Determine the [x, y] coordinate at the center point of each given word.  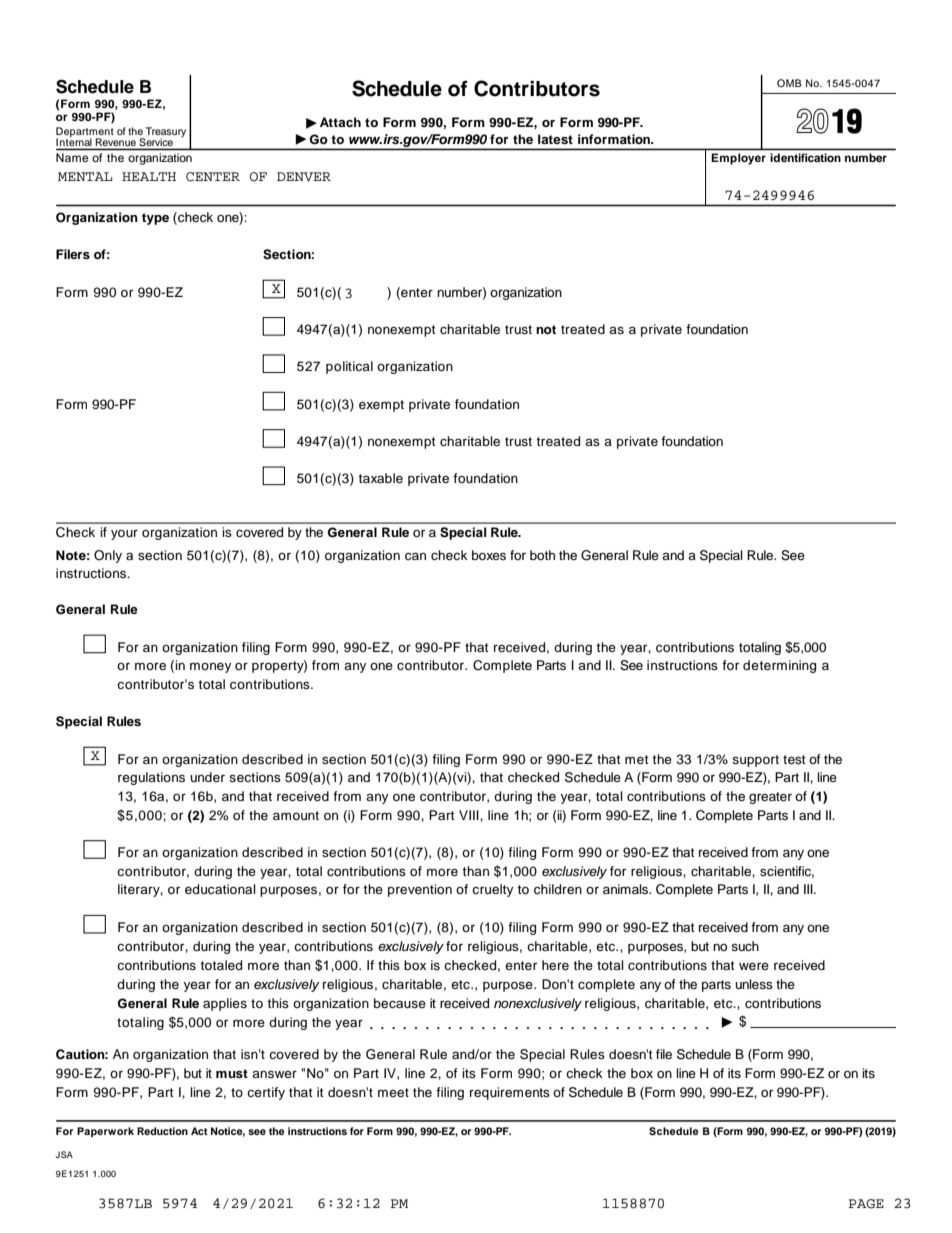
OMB [789, 83]
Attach [340, 122]
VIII [470, 815]
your [124, 534]
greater [770, 798]
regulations [151, 778]
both [542, 555]
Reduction [162, 1131]
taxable [380, 478]
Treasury [165, 133]
